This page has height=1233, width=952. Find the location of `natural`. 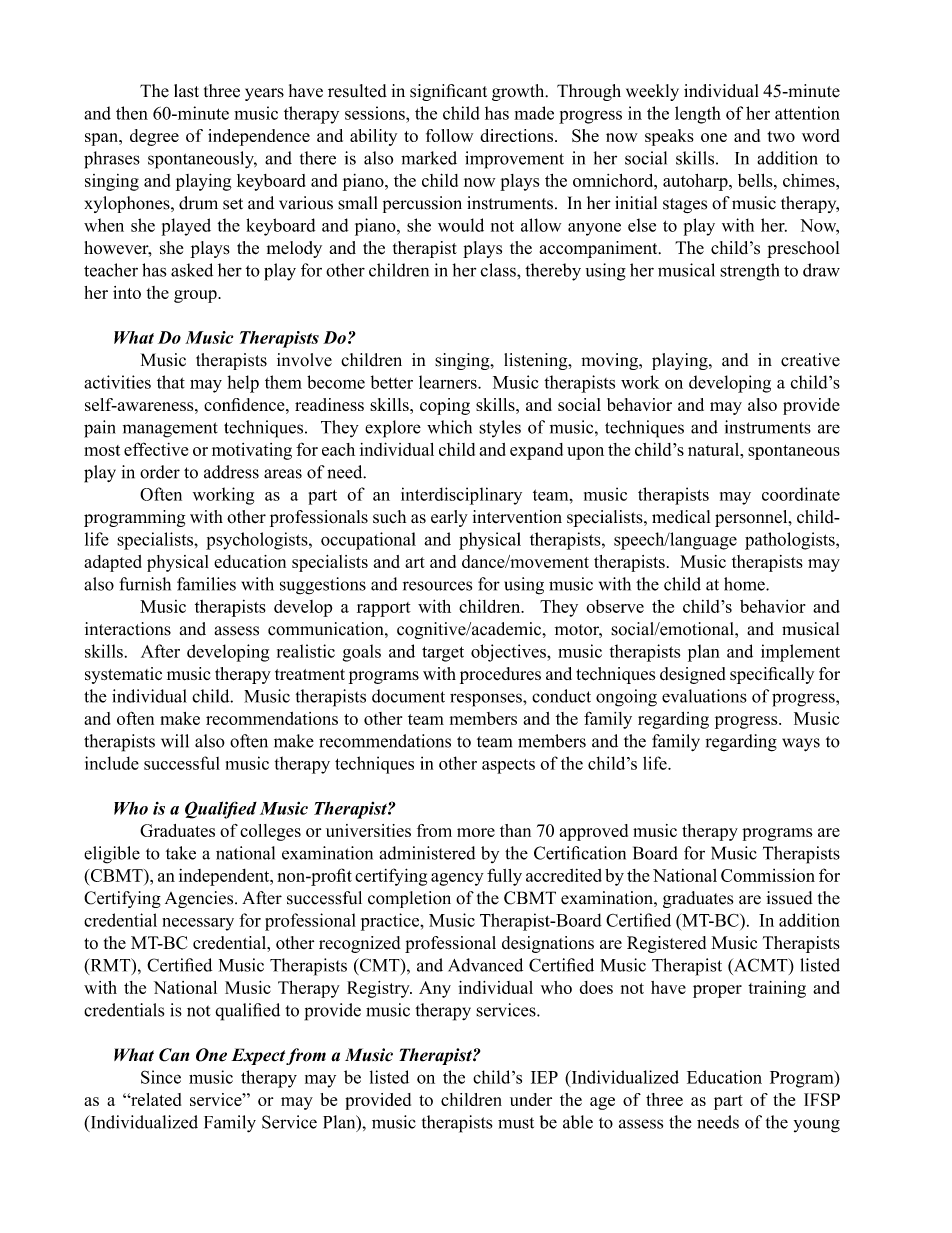

natural is located at coordinates (715, 449).
